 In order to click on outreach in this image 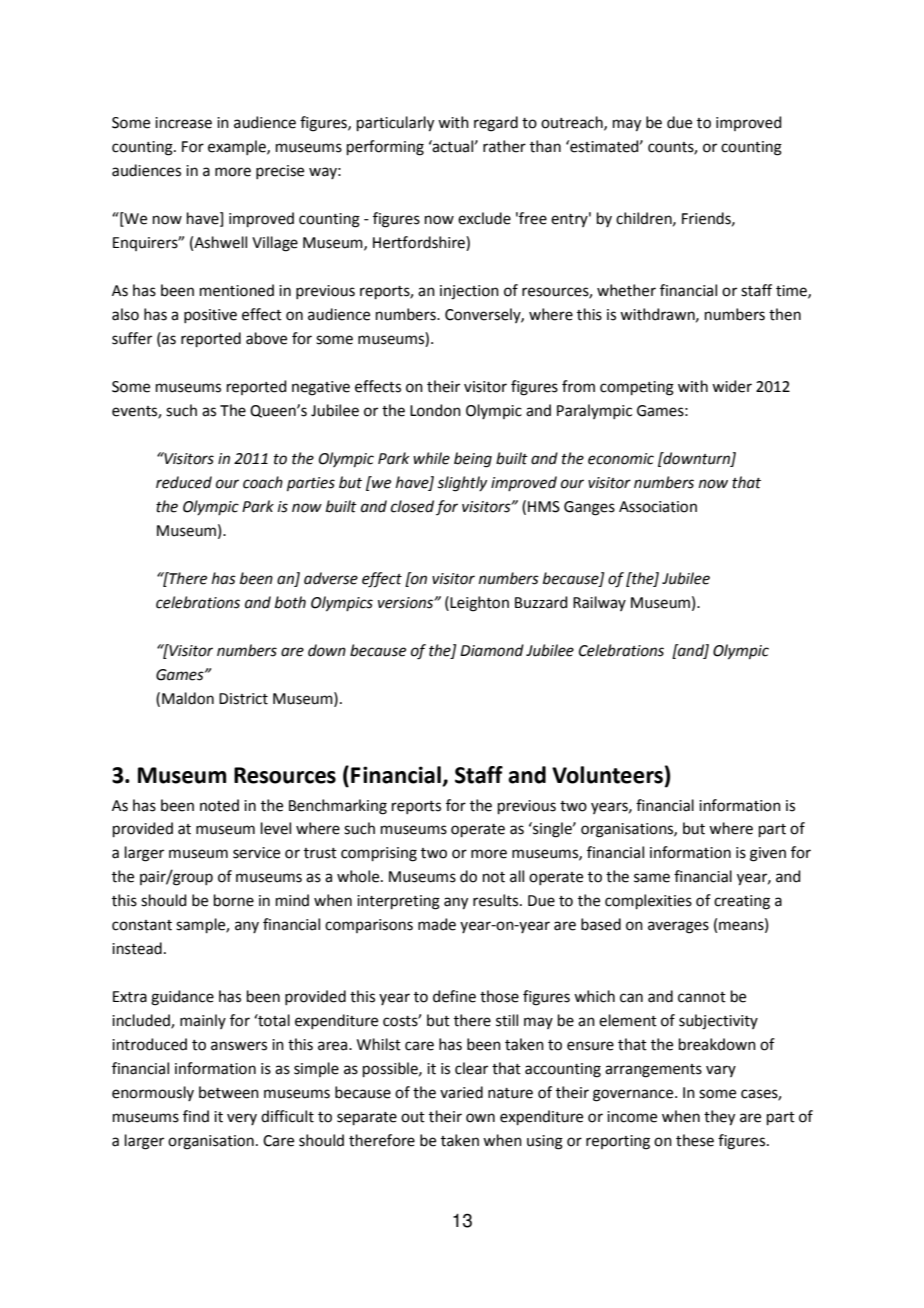, I will do `click(573, 123)`.
